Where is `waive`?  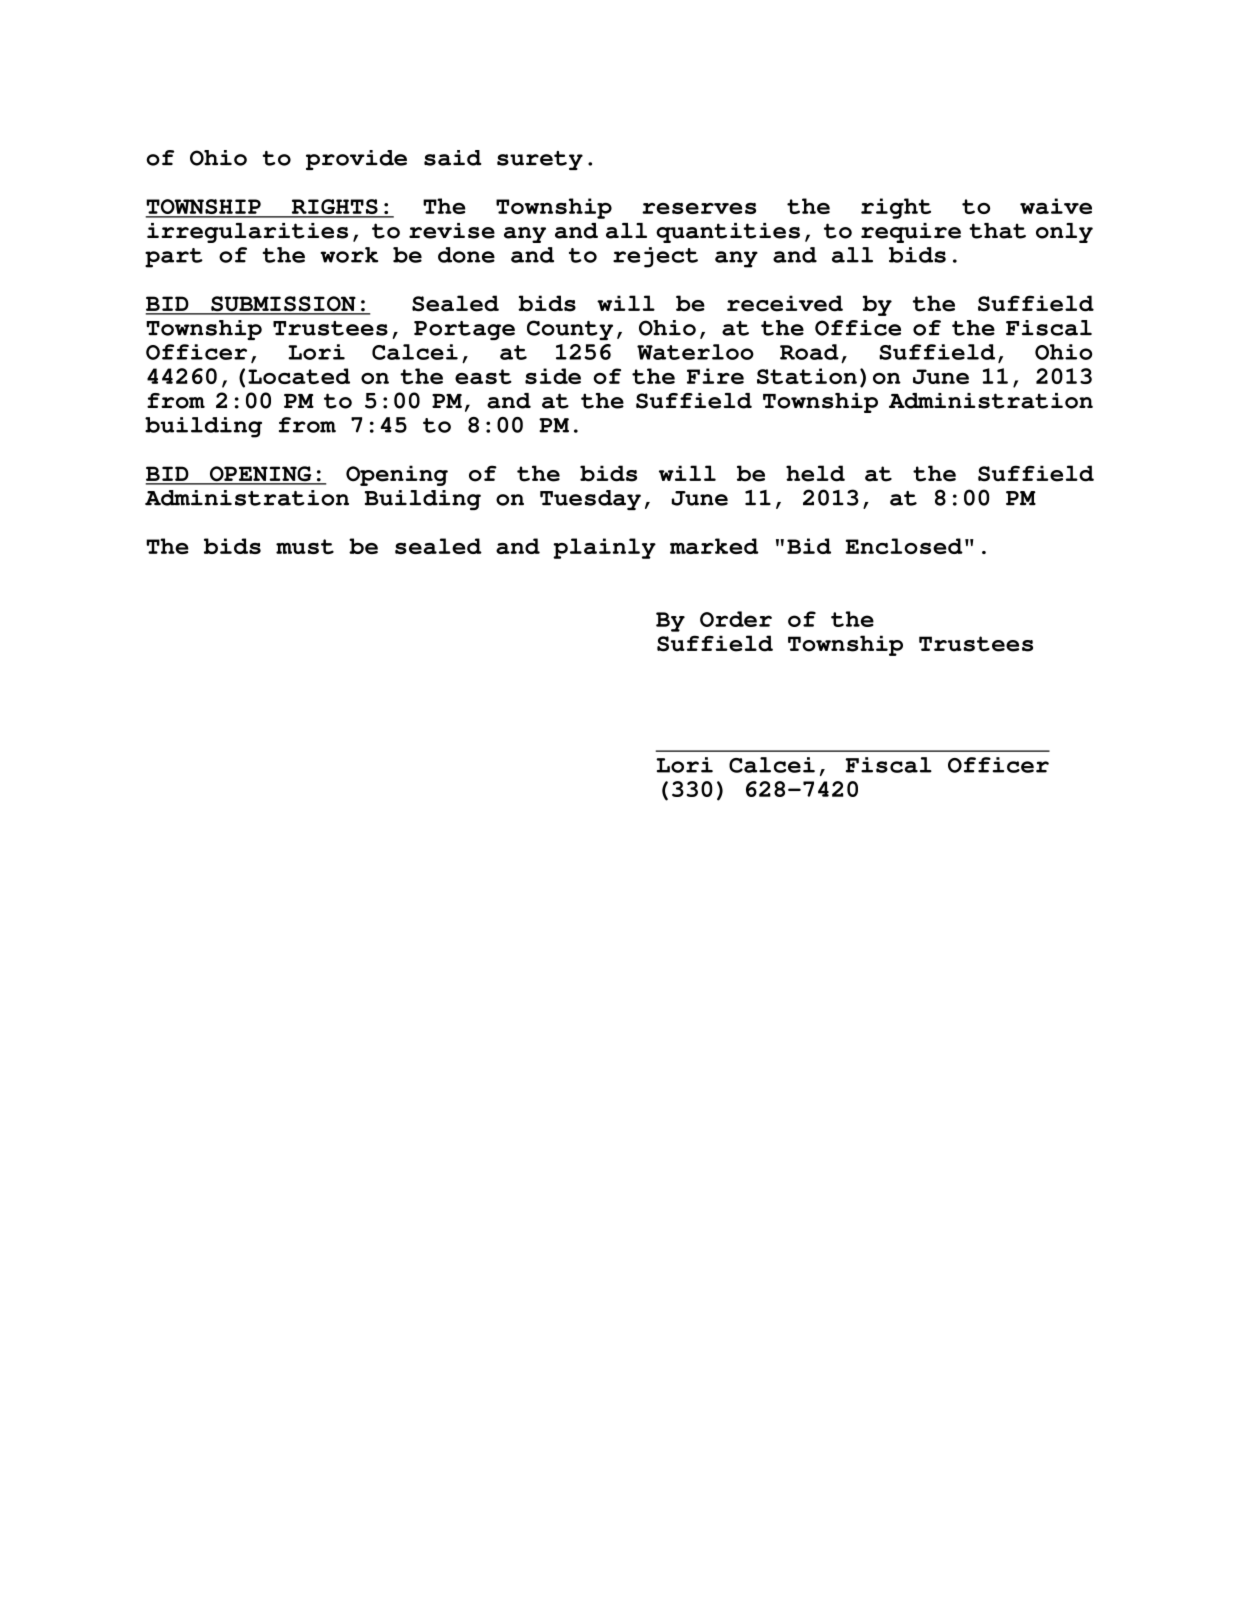 waive is located at coordinates (1056, 206).
